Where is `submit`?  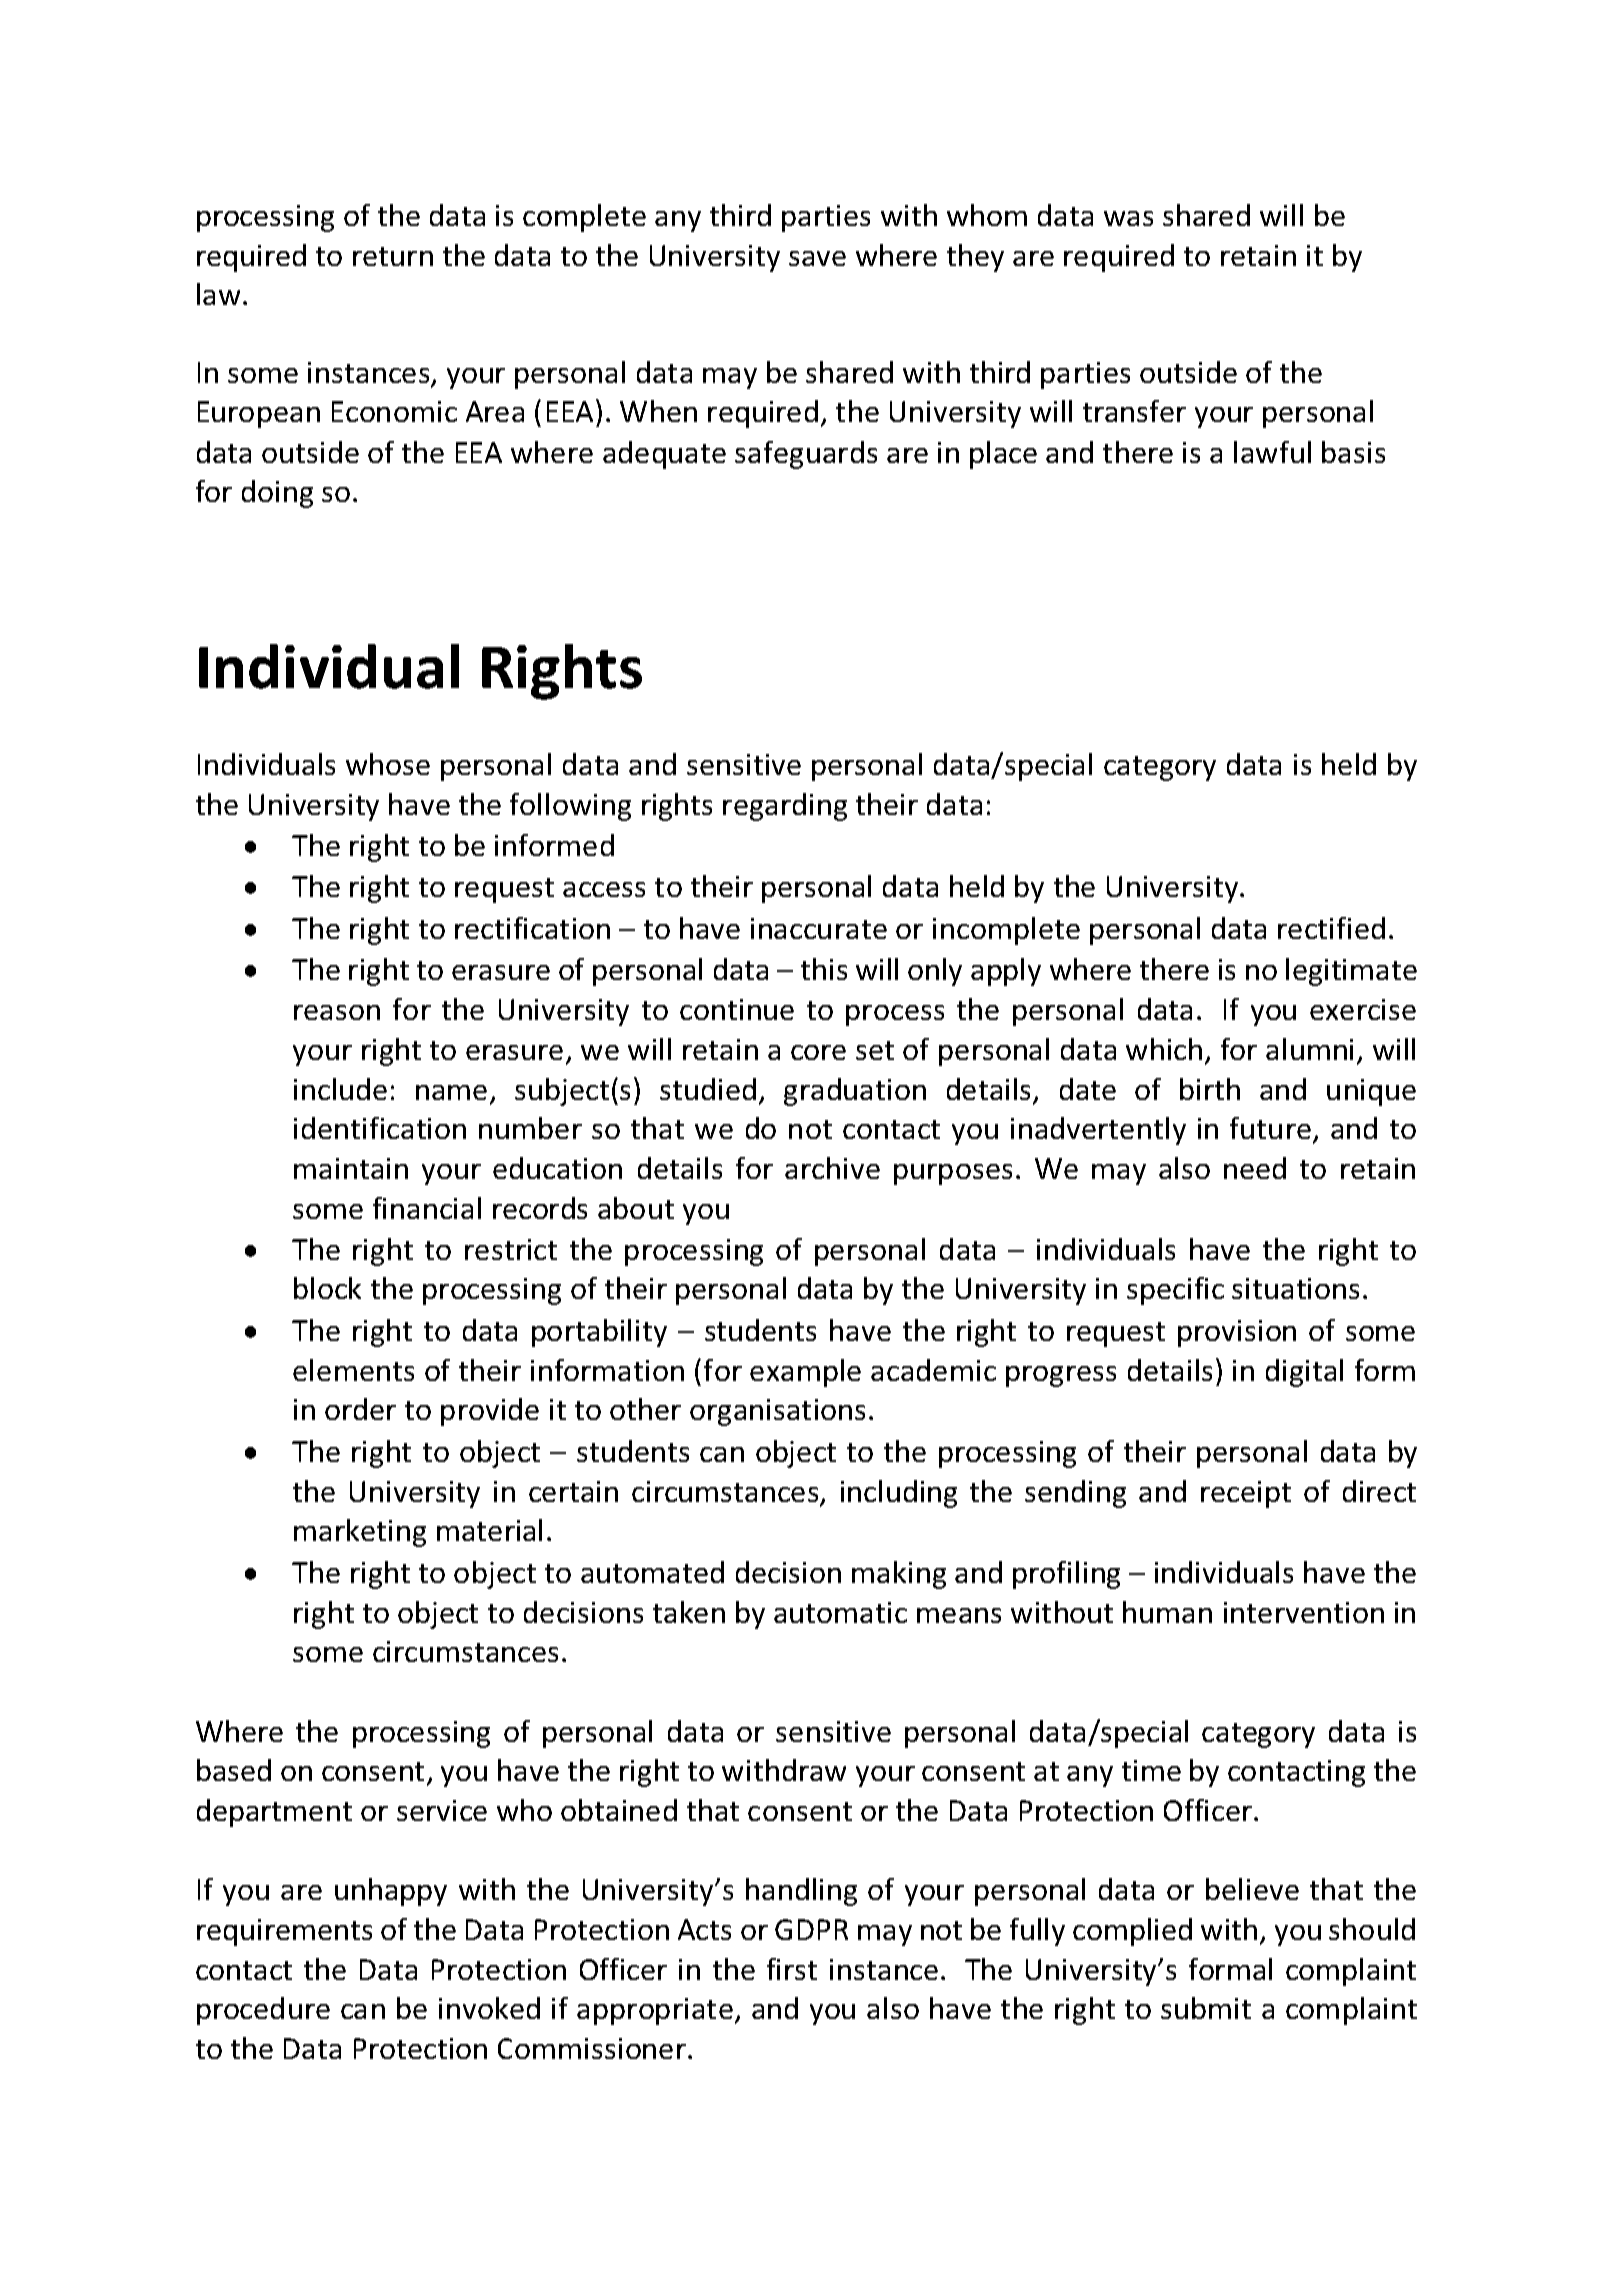 submit is located at coordinates (1206, 2008).
